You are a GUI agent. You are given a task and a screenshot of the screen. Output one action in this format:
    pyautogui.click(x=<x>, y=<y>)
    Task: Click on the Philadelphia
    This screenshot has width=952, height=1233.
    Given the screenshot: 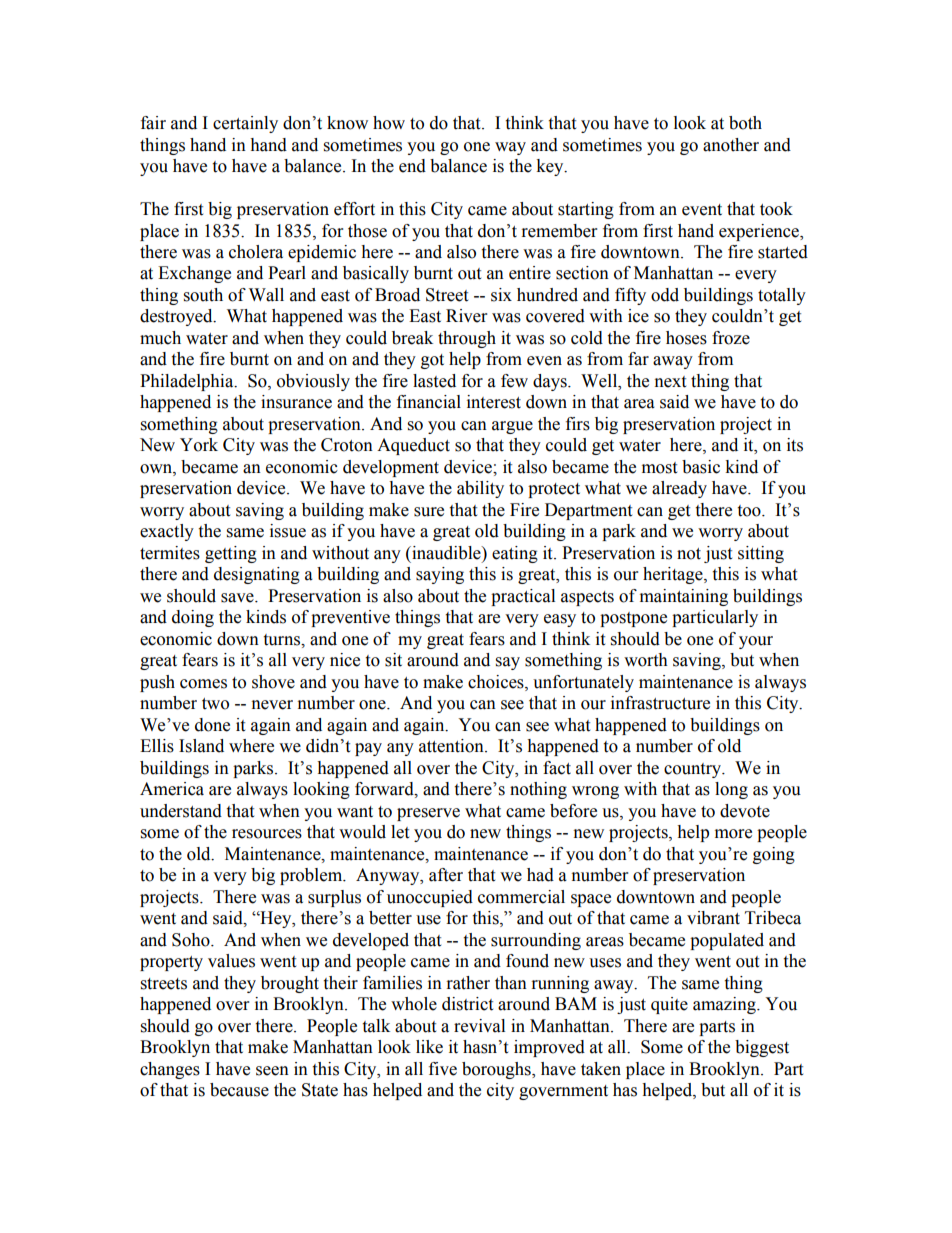 What is the action you would take?
    pyautogui.click(x=188, y=382)
